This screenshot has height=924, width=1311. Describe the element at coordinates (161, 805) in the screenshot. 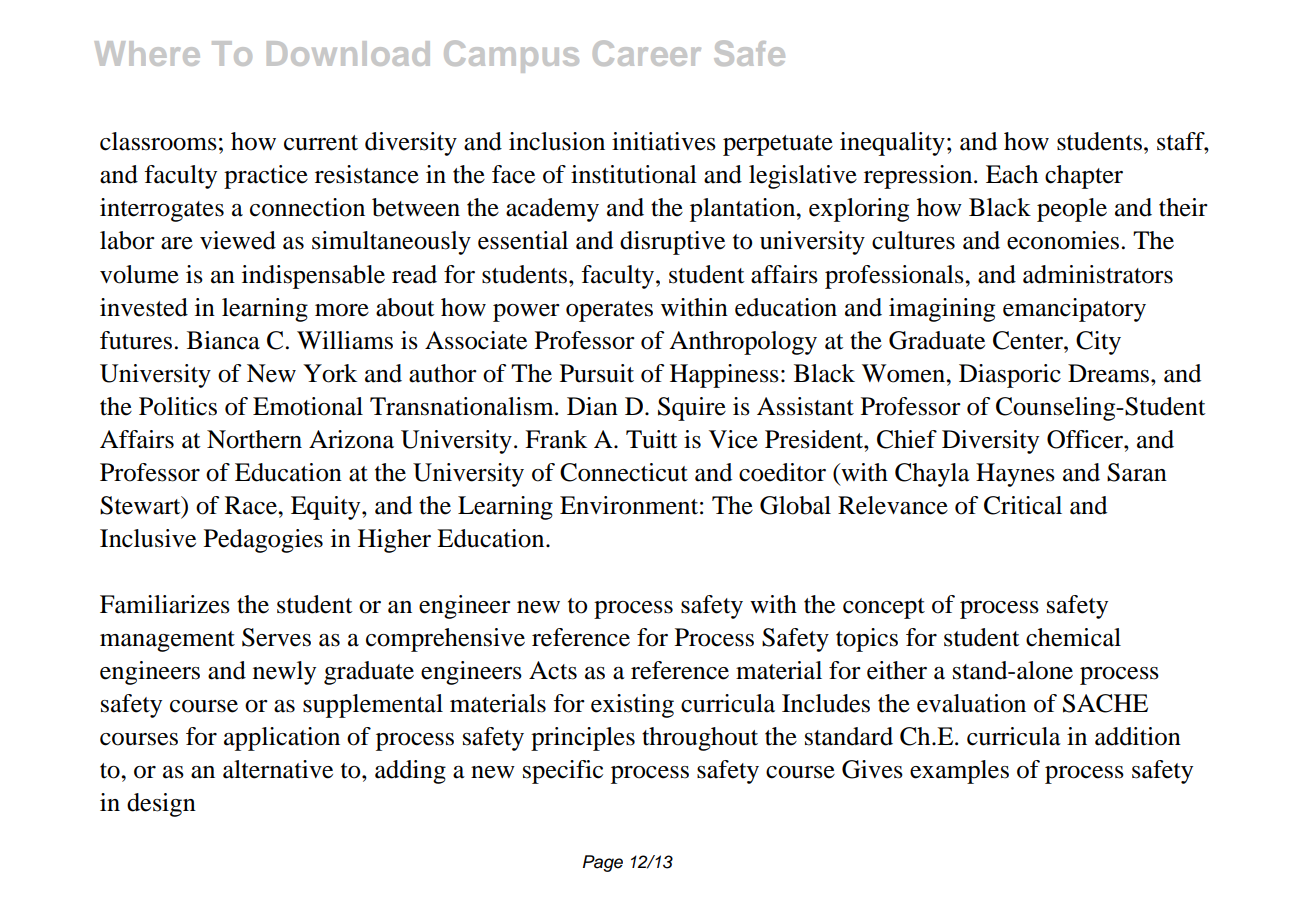

I see `design` at that location.
